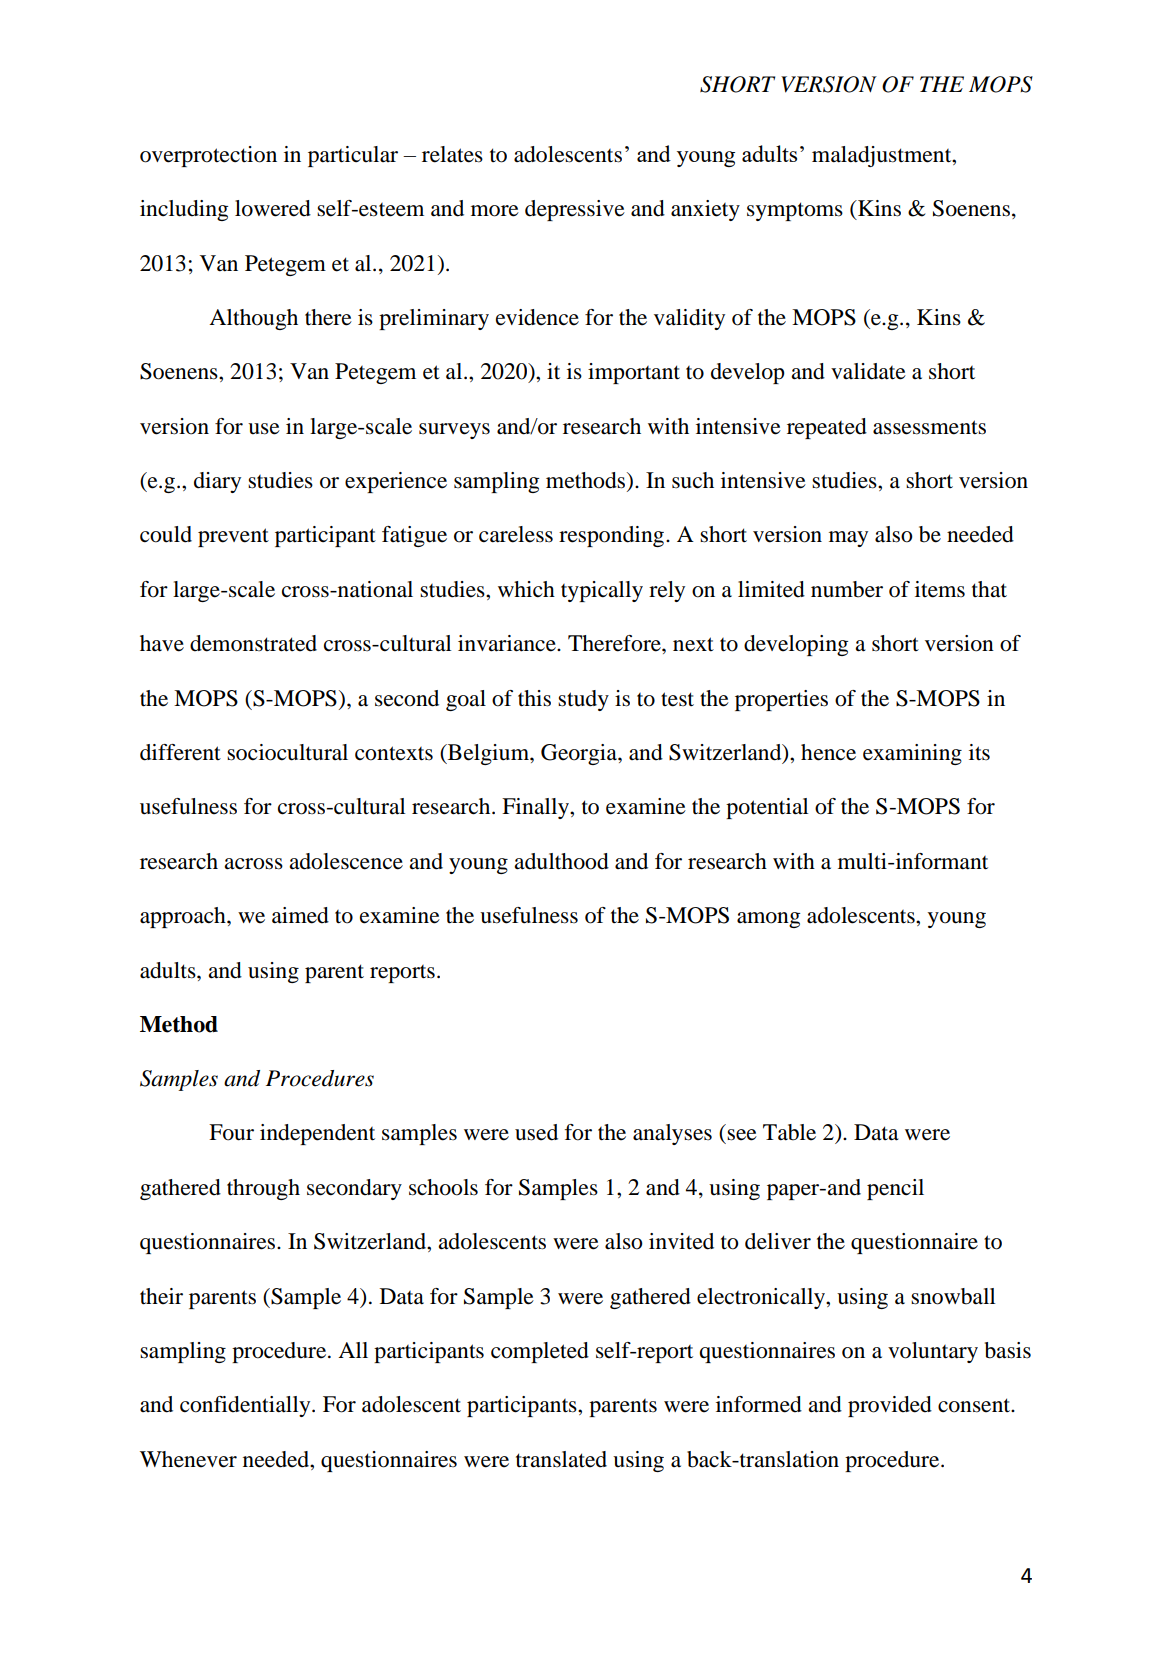  I want to click on confidentially, so click(246, 1406).
